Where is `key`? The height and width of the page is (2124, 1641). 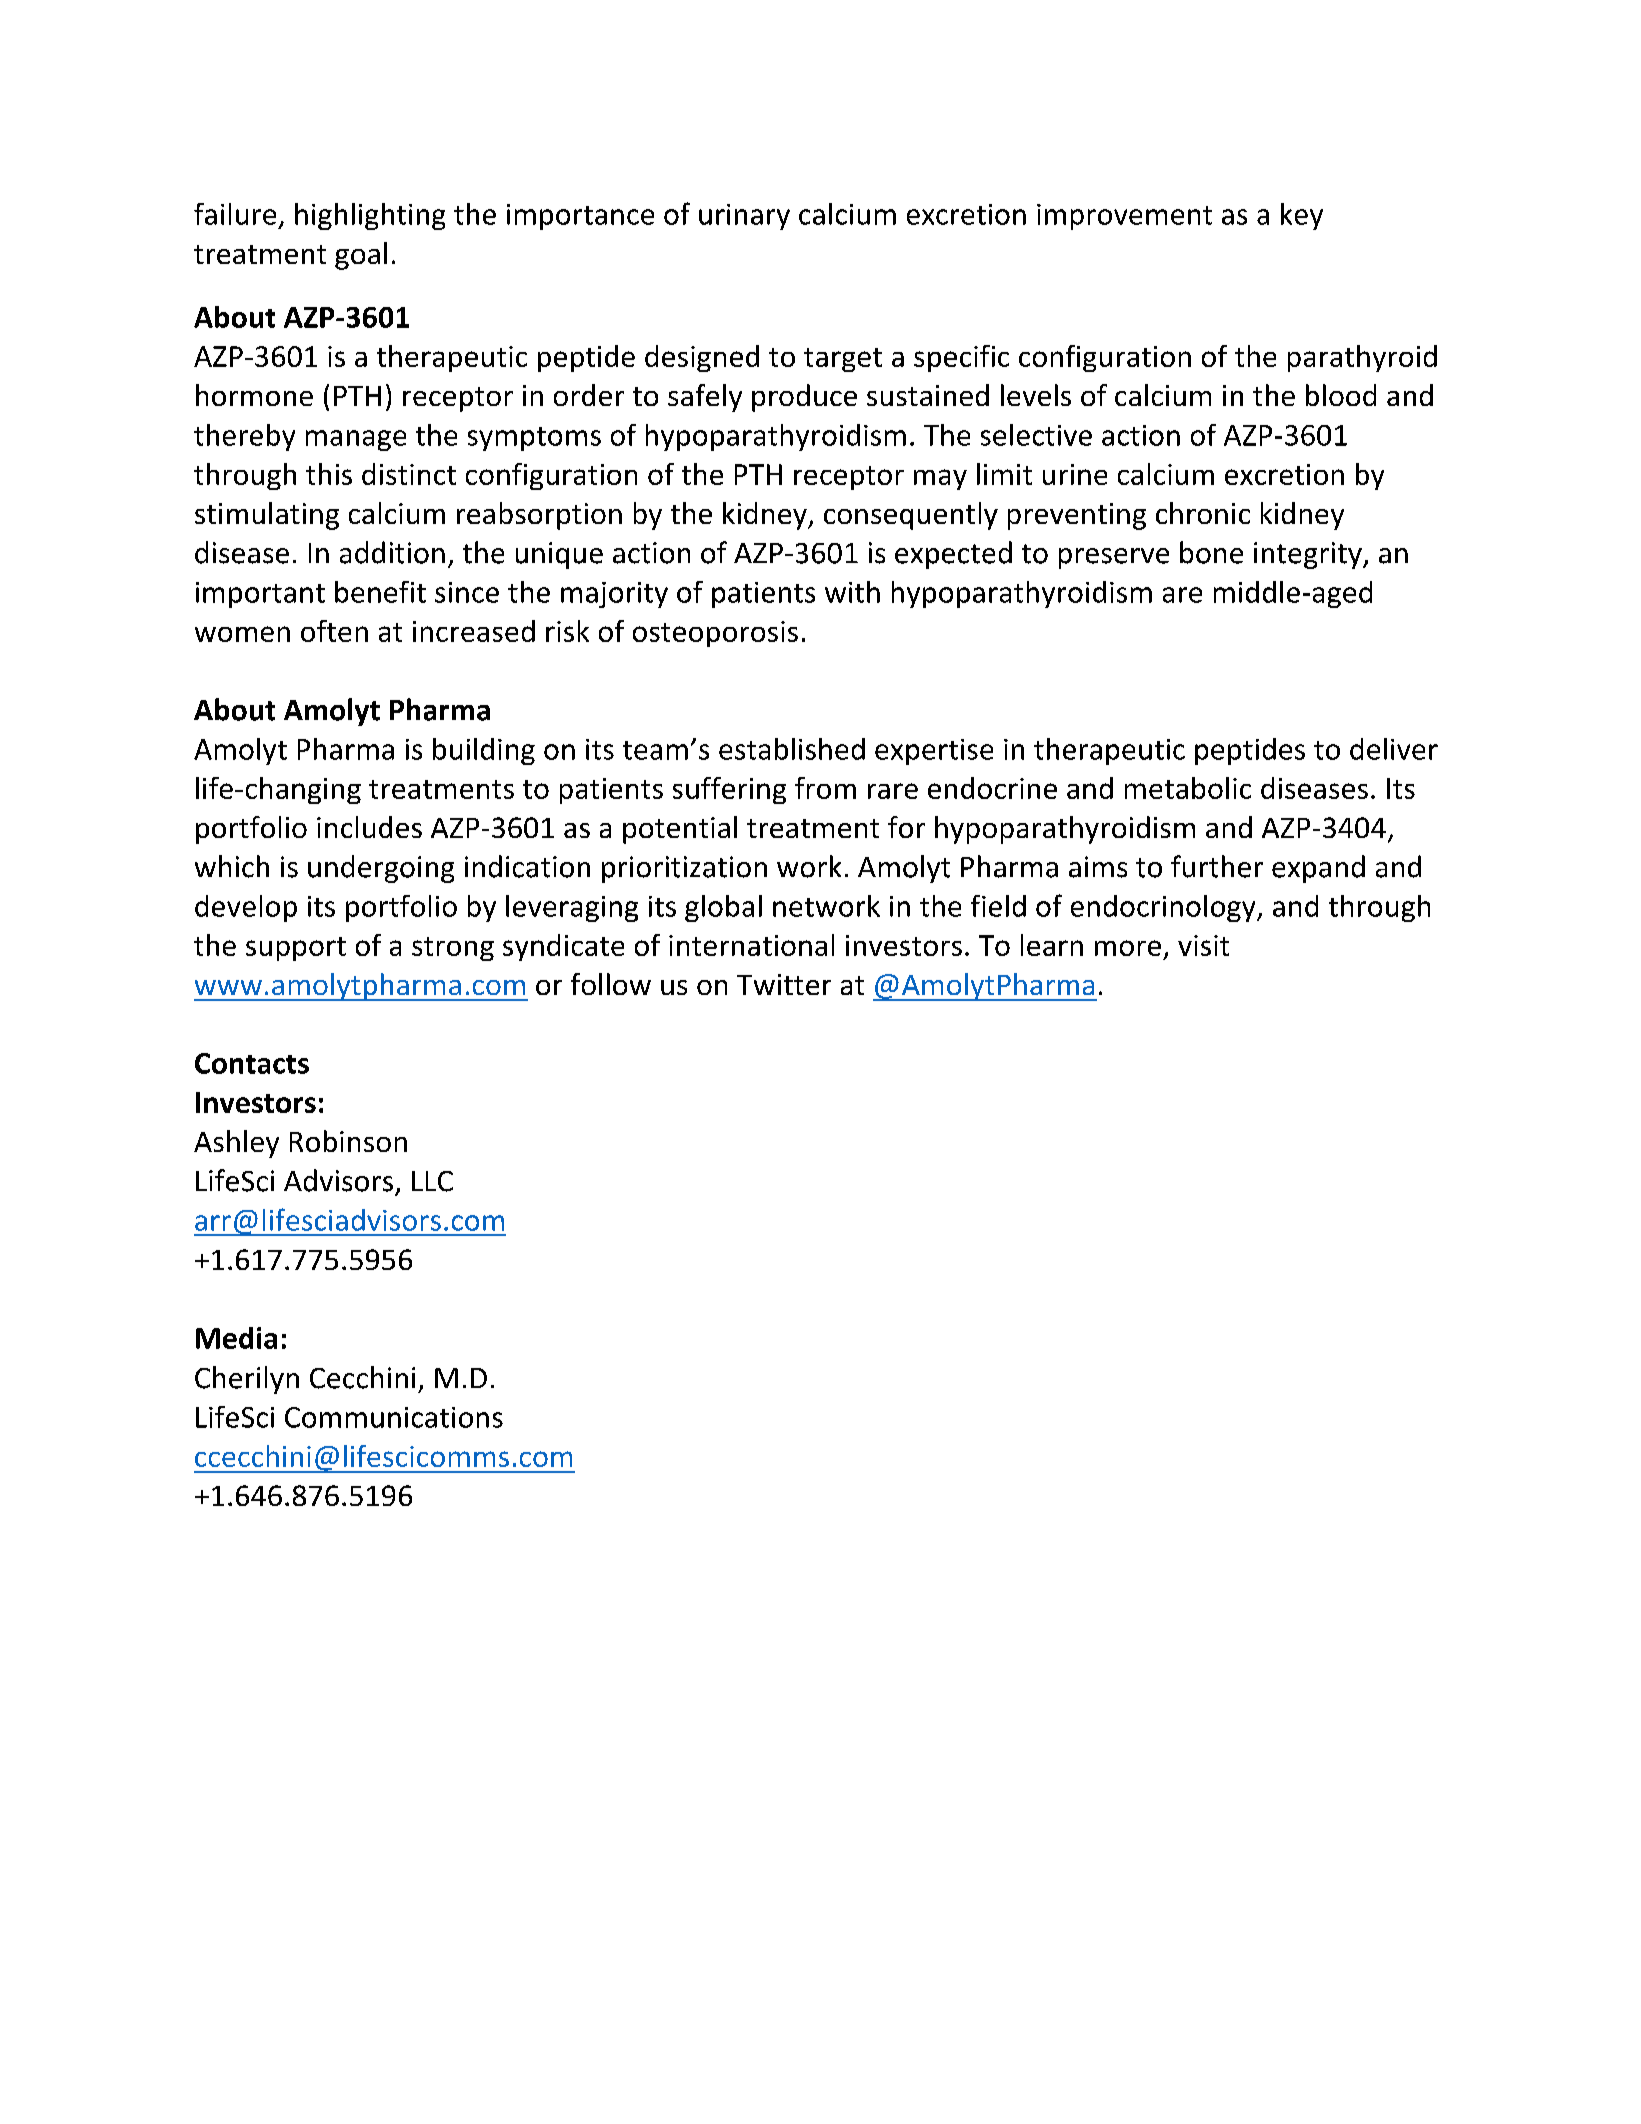
key is located at coordinates (1302, 216).
